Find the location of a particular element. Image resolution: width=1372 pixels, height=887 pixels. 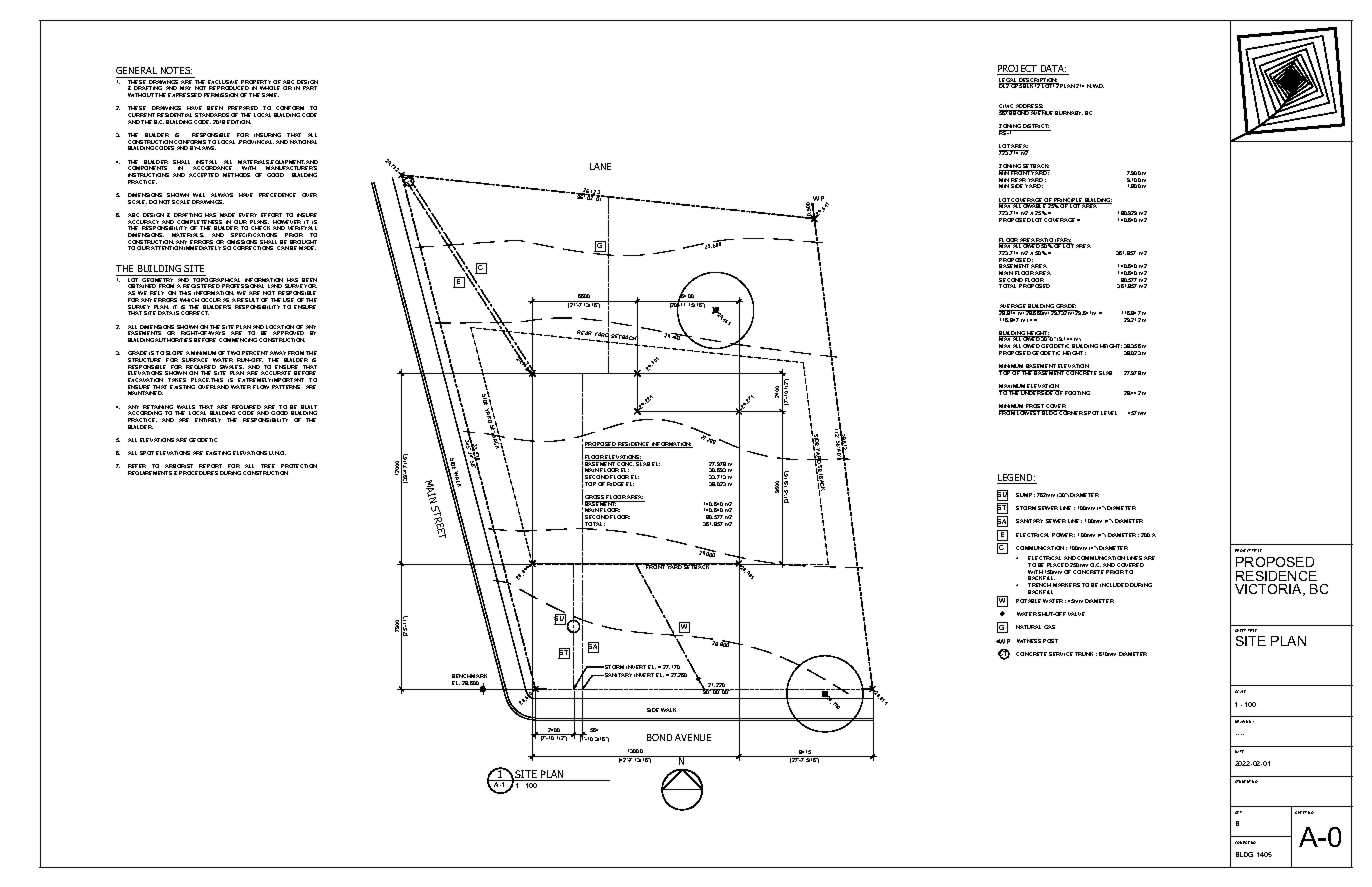

AVERAGE is located at coordinates (1013, 307).
